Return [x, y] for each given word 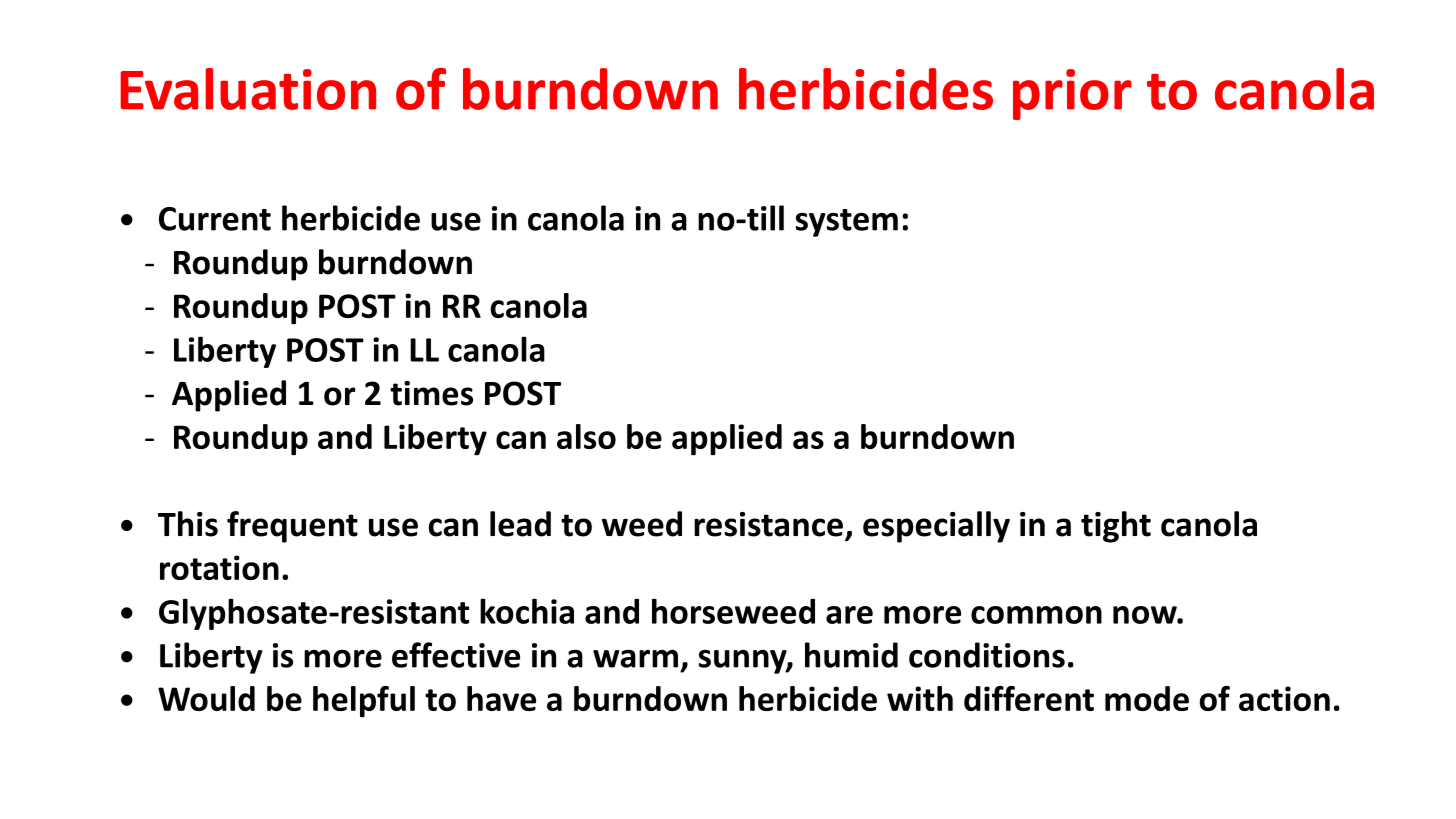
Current [215, 219]
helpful [364, 701]
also [586, 436]
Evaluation [248, 89]
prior [1072, 94]
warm [635, 658]
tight [1116, 527]
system [846, 223]
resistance [768, 524]
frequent [292, 527]
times [431, 393]
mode [1147, 698]
